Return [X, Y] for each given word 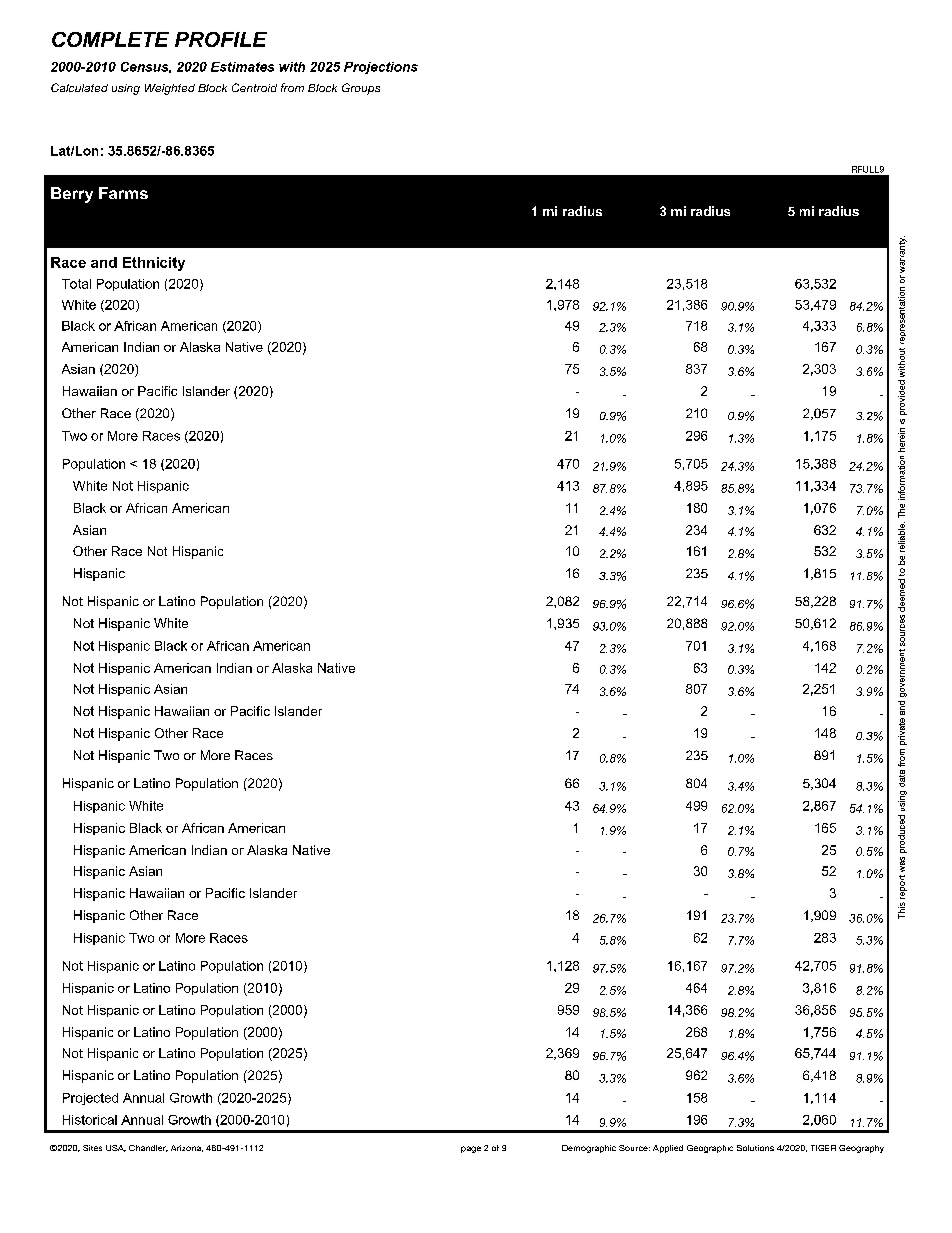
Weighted [170, 89]
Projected [90, 1099]
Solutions [755, 1148]
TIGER [823, 1148]
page [471, 1149]
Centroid [254, 87]
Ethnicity [154, 264]
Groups [361, 89]
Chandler [148, 1148]
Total [76, 284]
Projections [381, 68]
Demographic [589, 1149]
